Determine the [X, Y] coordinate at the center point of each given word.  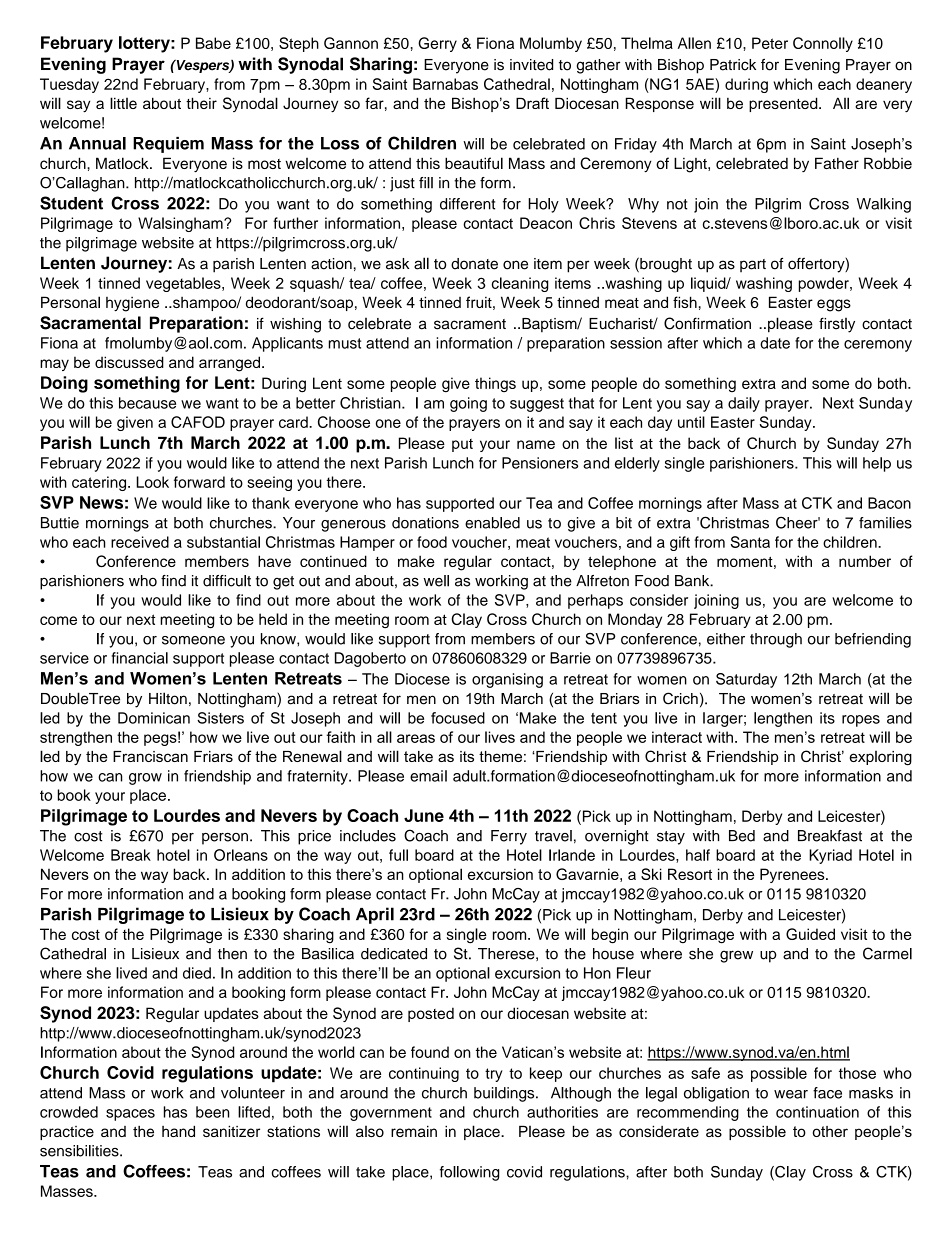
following [469, 1173]
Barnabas [445, 84]
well [436, 581]
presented [784, 104]
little [123, 103]
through [776, 640]
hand [178, 1131]
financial [140, 658]
